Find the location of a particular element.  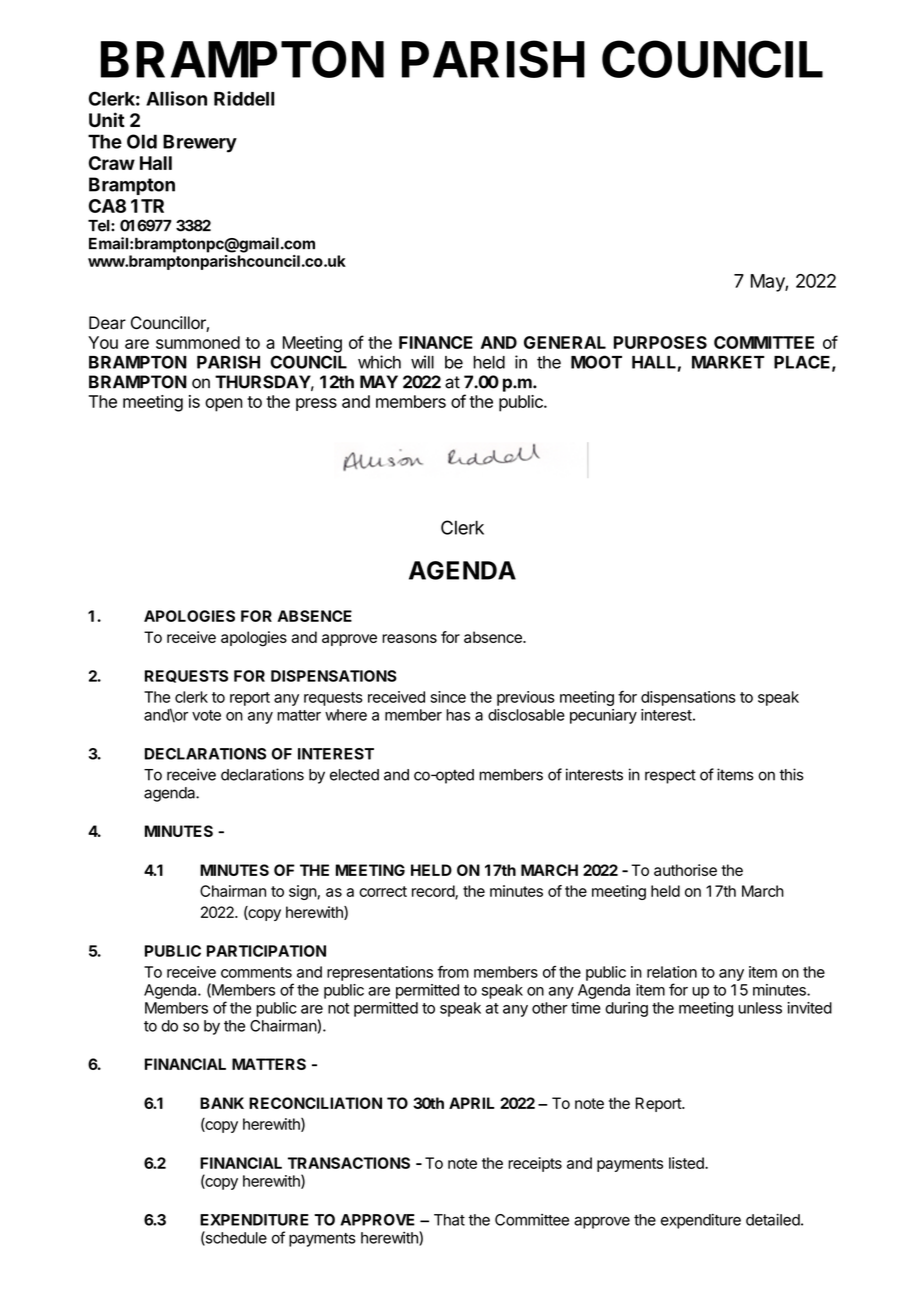

MARKET is located at coordinates (728, 362).
